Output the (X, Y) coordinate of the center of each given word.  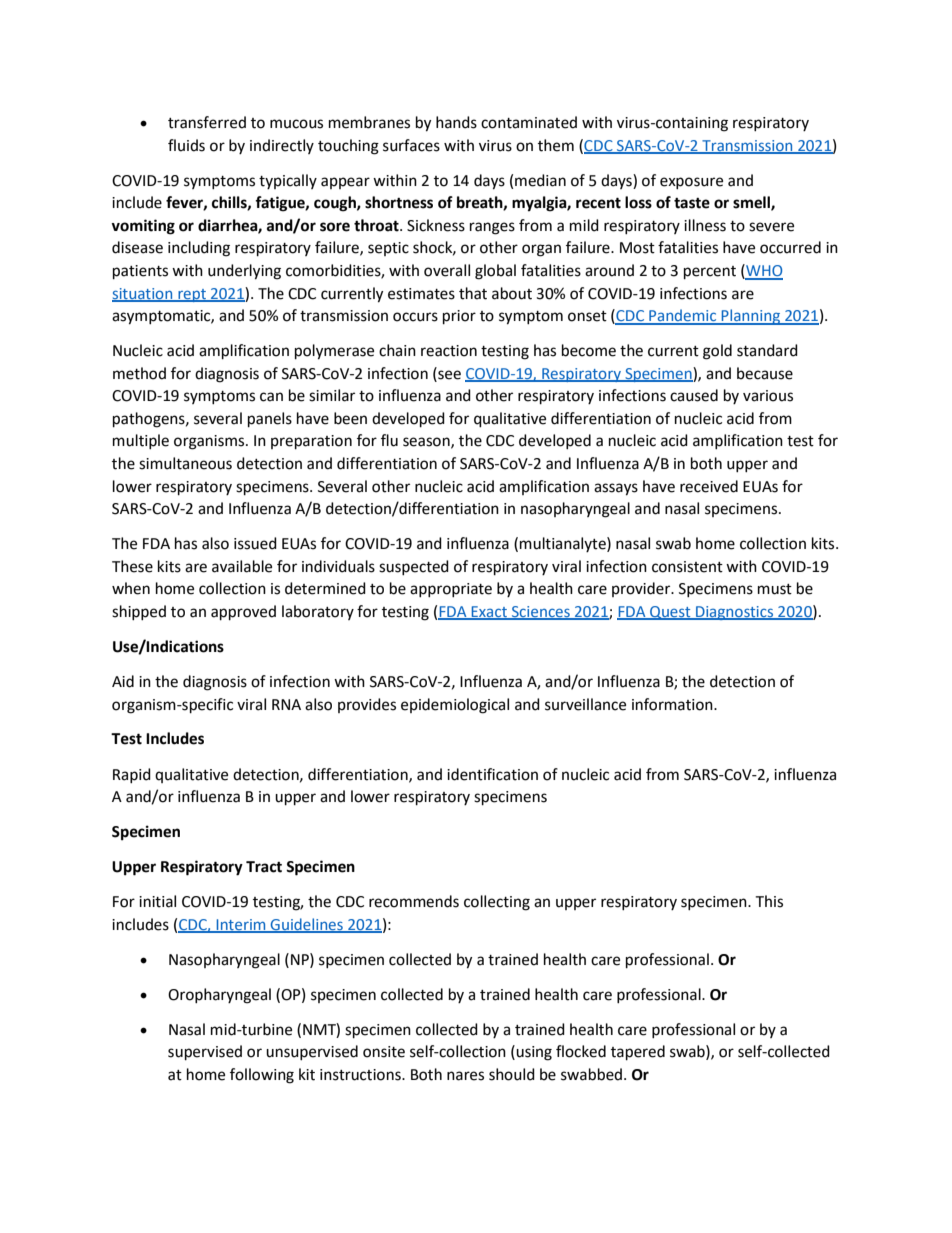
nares (465, 1076)
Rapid (132, 775)
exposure (691, 183)
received (709, 486)
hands (456, 122)
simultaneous (185, 463)
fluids (186, 145)
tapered (638, 1053)
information (673, 704)
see (448, 374)
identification (492, 774)
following (262, 1076)
